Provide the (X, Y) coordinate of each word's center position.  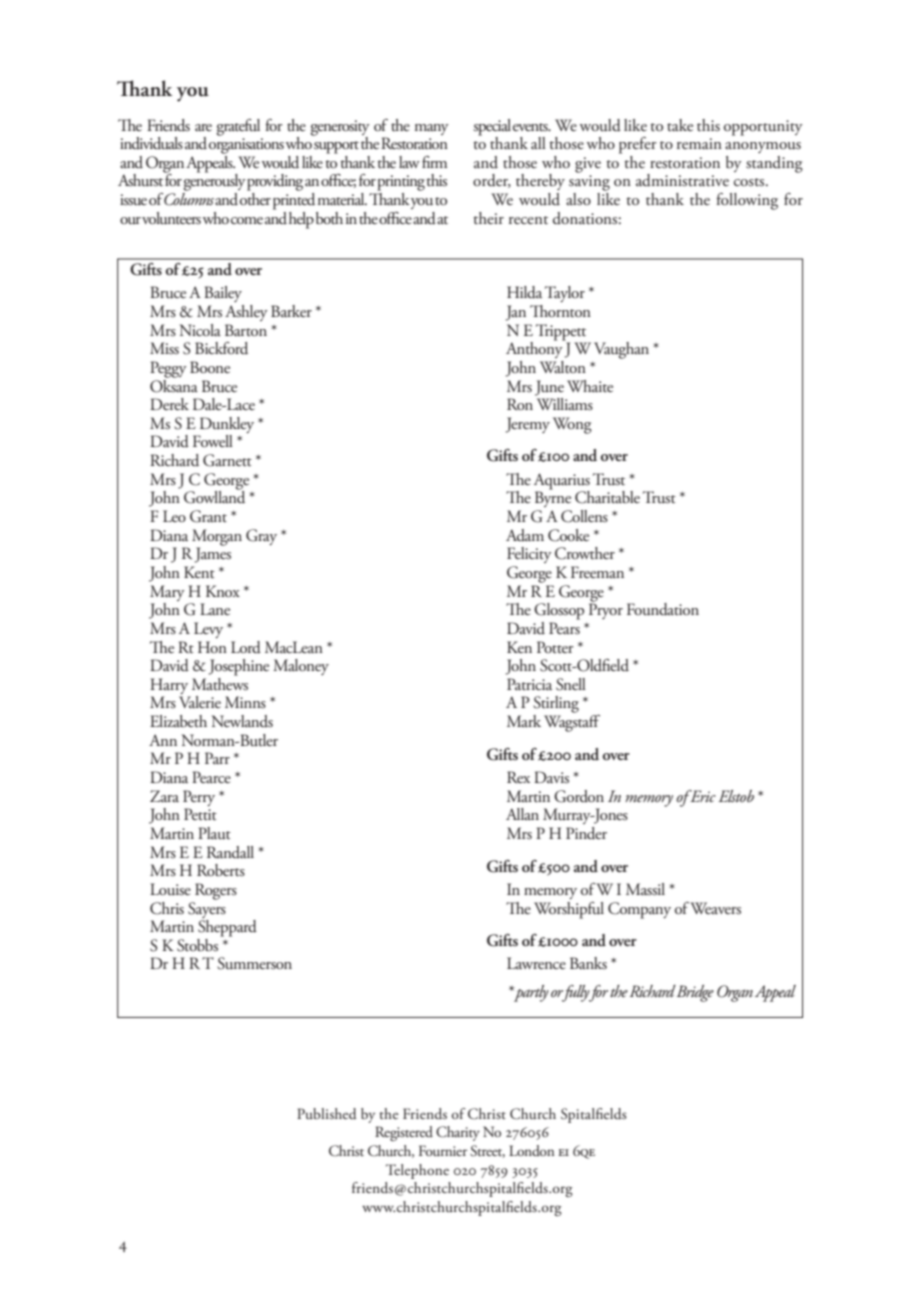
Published (327, 1114)
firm (434, 162)
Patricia (529, 684)
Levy (208, 630)
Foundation (663, 609)
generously (214, 181)
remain (699, 143)
